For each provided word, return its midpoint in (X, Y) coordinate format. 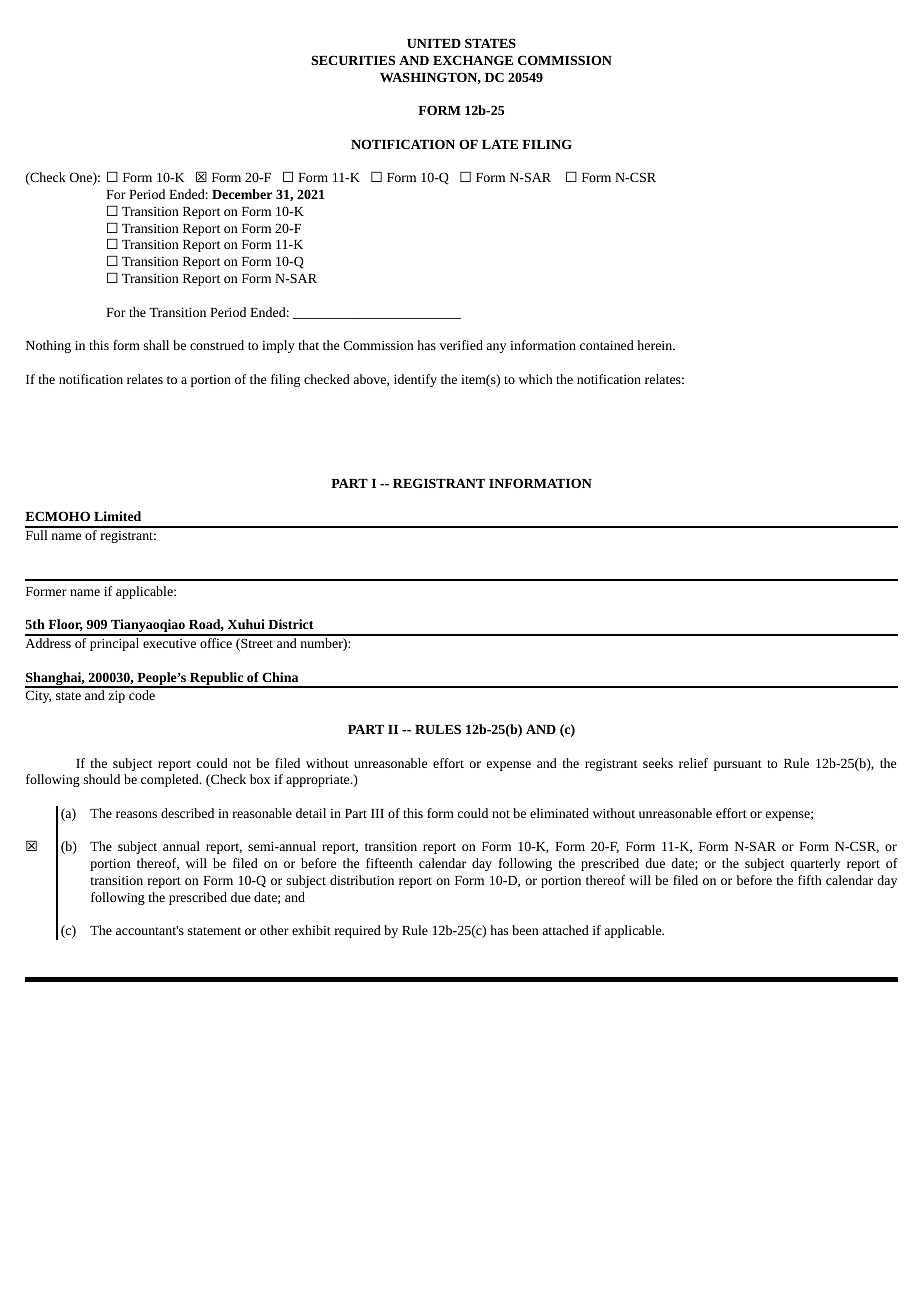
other (274, 930)
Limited (117, 516)
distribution (362, 880)
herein (656, 345)
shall (156, 345)
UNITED (434, 43)
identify (415, 380)
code (142, 695)
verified (461, 345)
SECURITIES (353, 60)
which (536, 379)
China (280, 677)
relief (693, 763)
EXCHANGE (473, 60)
